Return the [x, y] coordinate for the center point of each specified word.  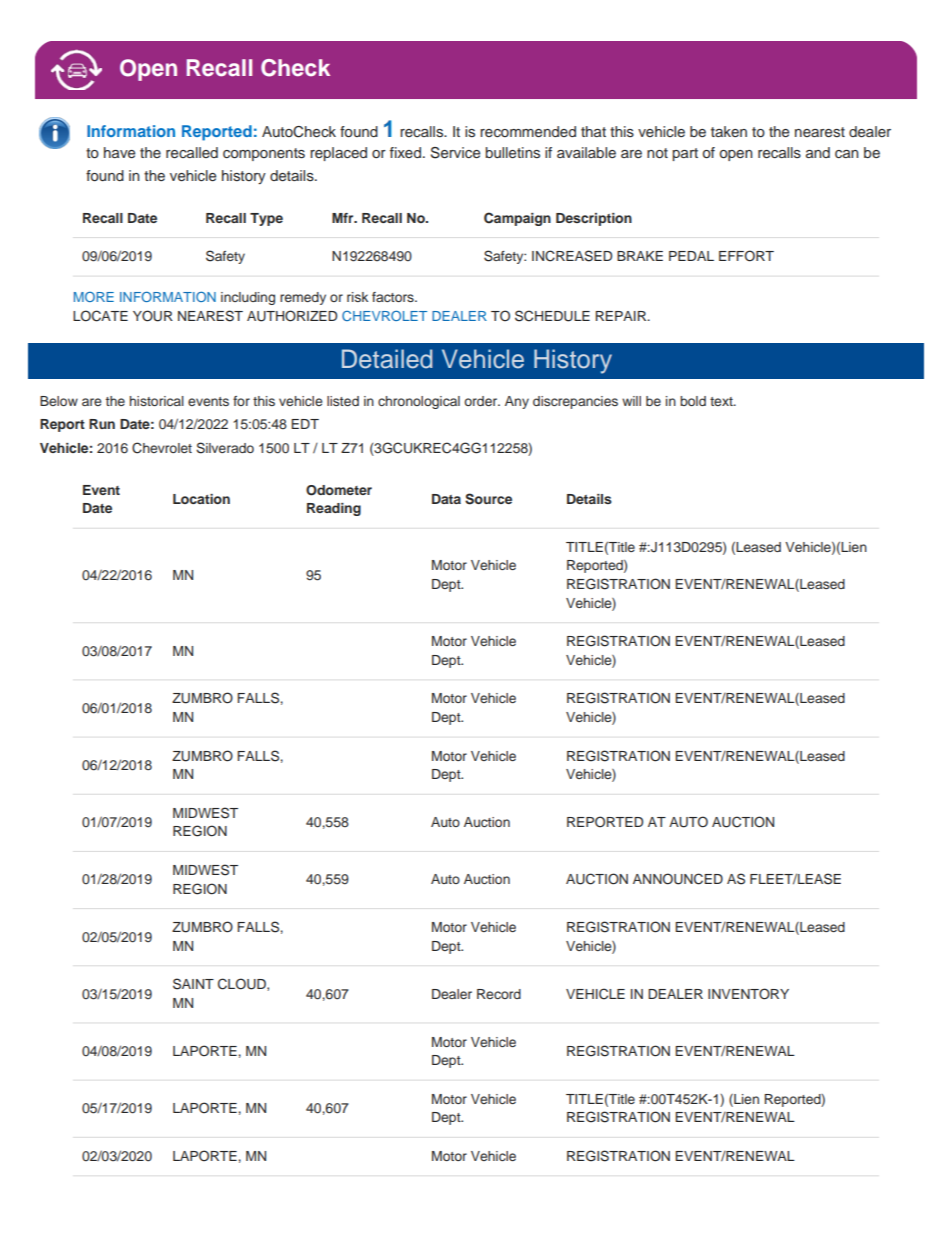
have [119, 152]
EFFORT [746, 256]
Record [499, 994]
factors [394, 297]
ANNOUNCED [678, 879]
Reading [334, 509]
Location [201, 499]
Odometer [339, 490]
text [722, 401]
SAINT [193, 984]
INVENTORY [748, 994]
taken [729, 131]
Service [455, 153]
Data [446, 499]
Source [488, 499]
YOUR [153, 316]
